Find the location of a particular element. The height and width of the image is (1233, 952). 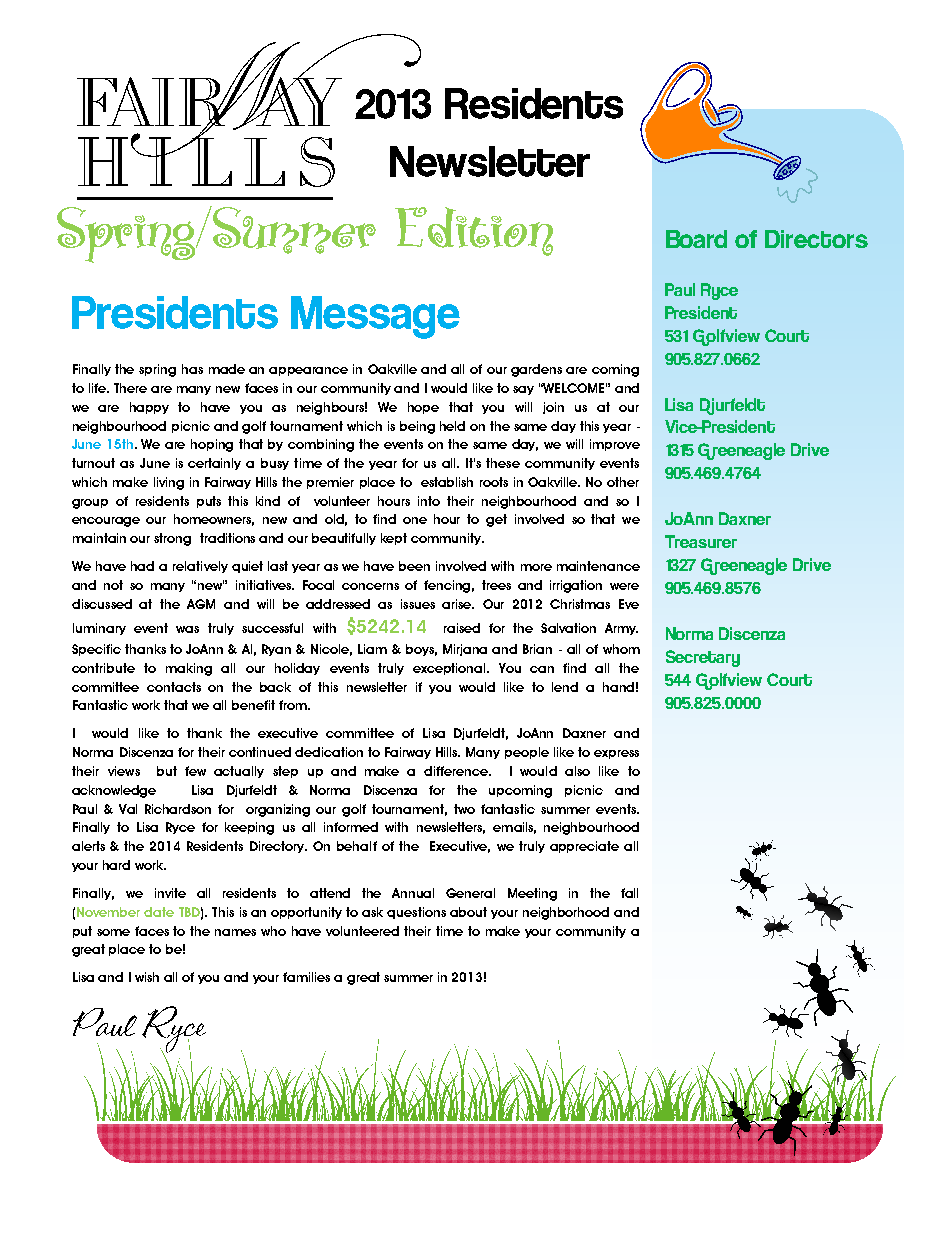

about is located at coordinates (468, 912).
